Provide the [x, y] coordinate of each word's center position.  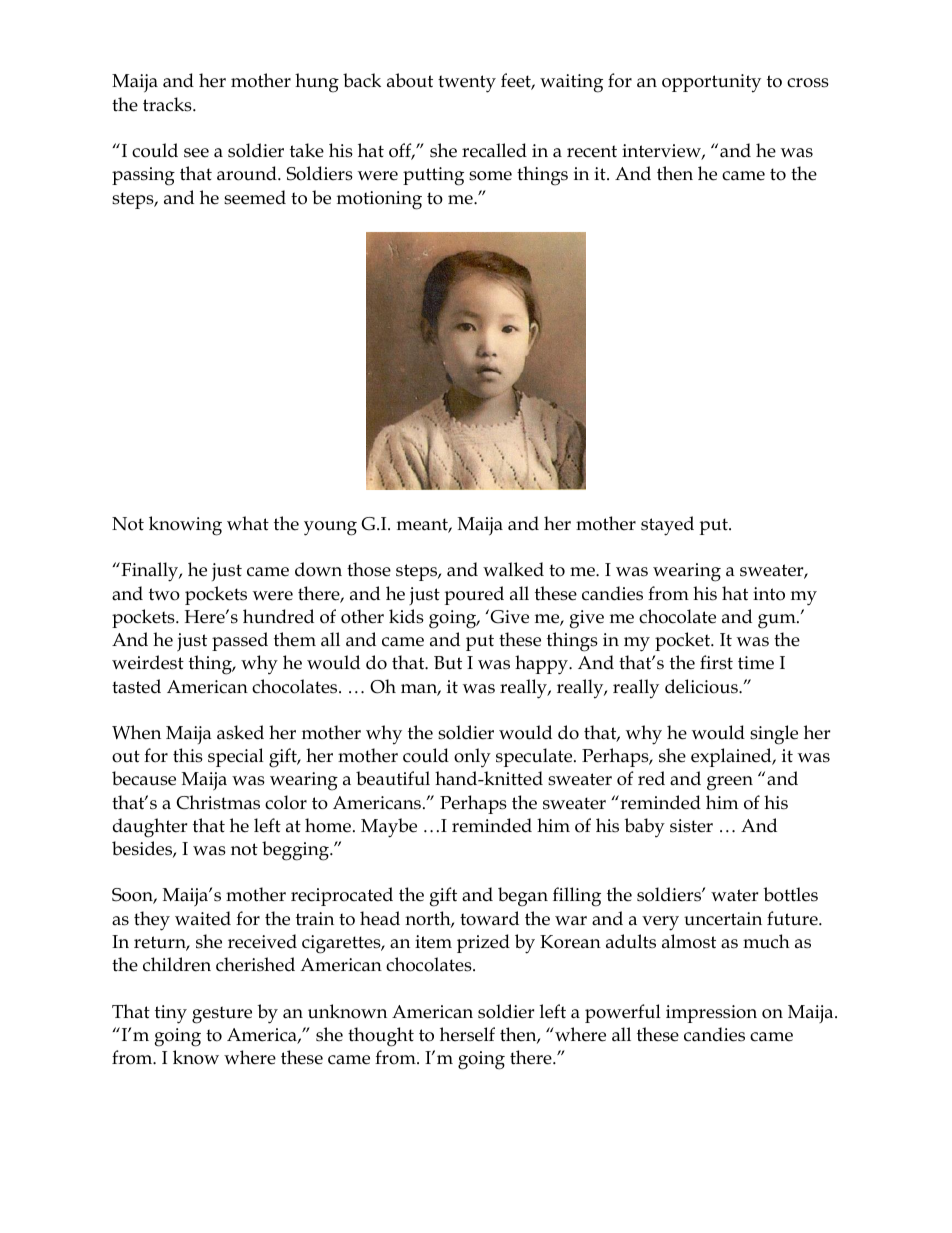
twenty [467, 84]
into [769, 594]
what [248, 523]
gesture [222, 1015]
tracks [168, 104]
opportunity [711, 83]
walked [513, 569]
